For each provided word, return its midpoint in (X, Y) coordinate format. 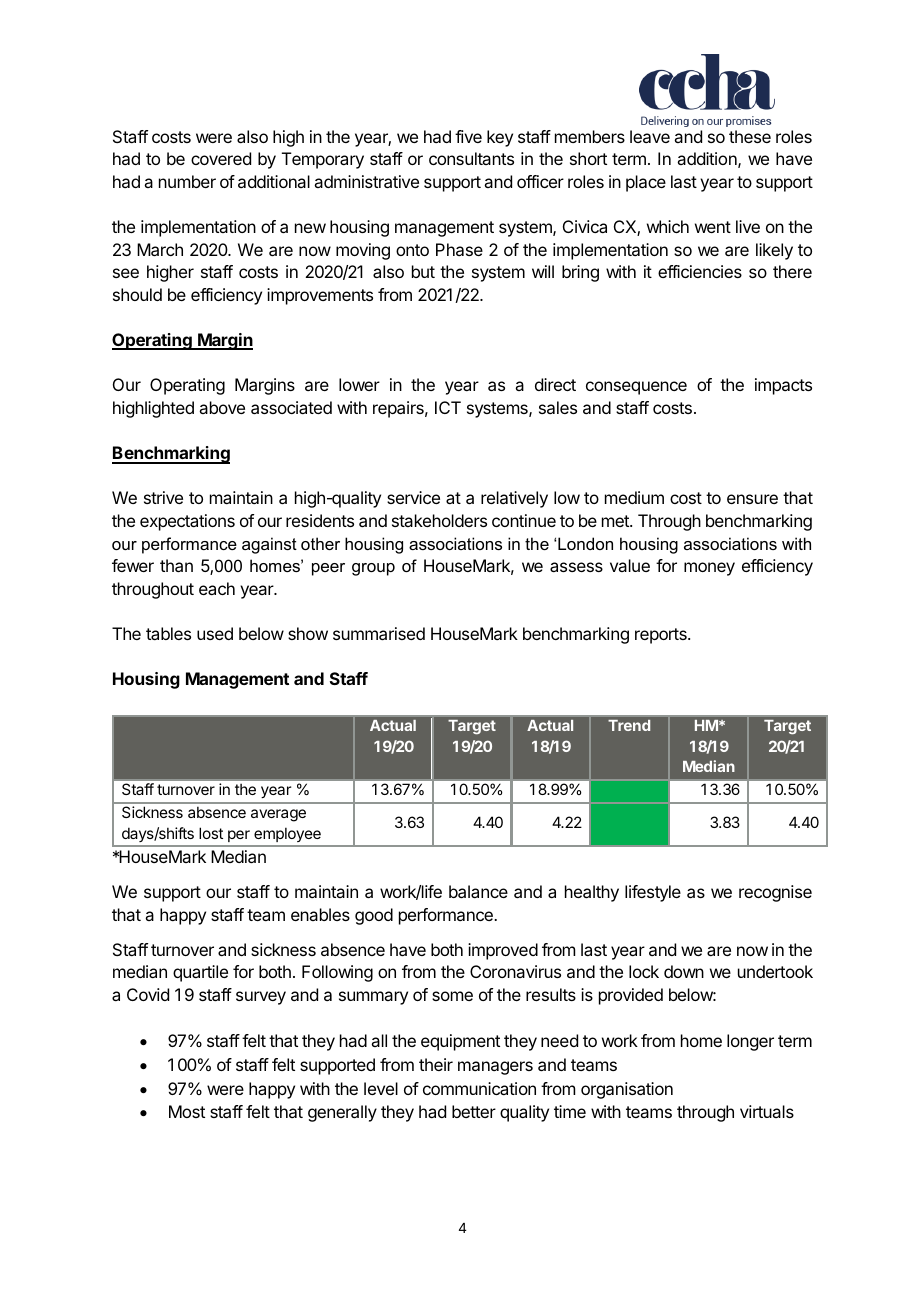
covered (221, 158)
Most (187, 1111)
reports (662, 636)
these (750, 136)
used (215, 633)
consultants (471, 158)
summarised (379, 633)
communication (479, 1088)
